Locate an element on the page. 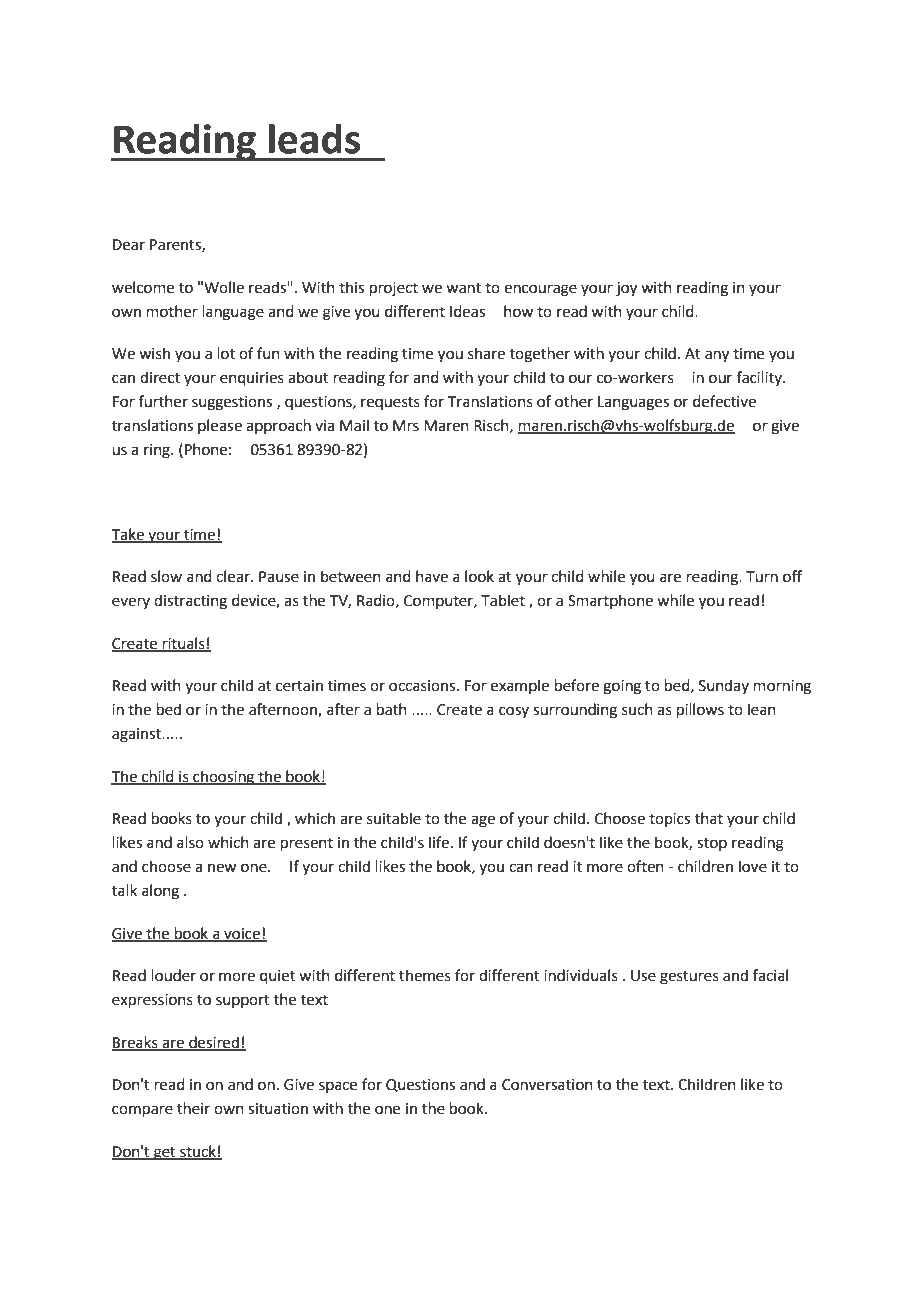 This page has width=924, height=1308. leads is located at coordinates (314, 138).
